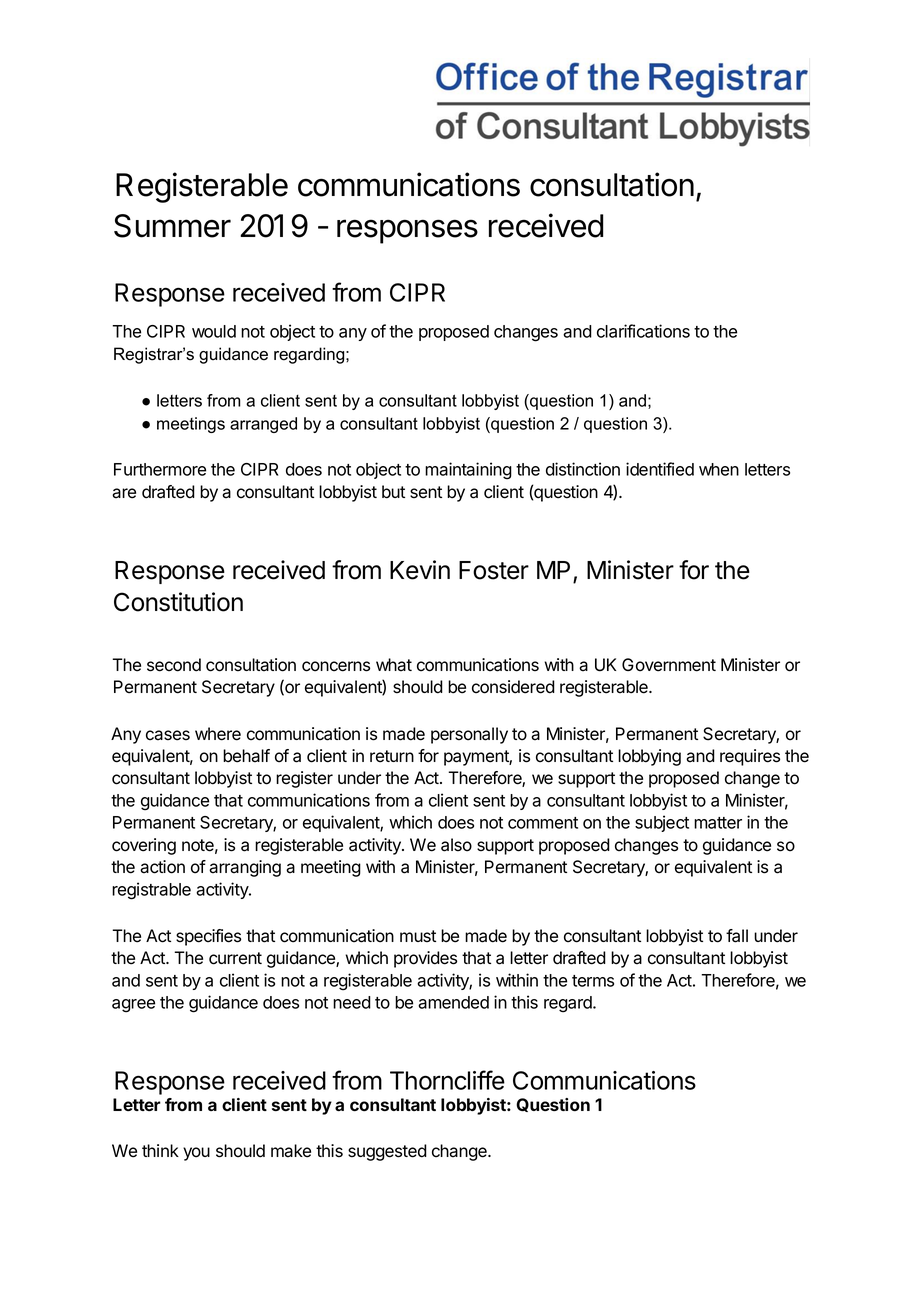  What do you see at coordinates (643, 331) in the image?
I see `clarifications` at bounding box center [643, 331].
